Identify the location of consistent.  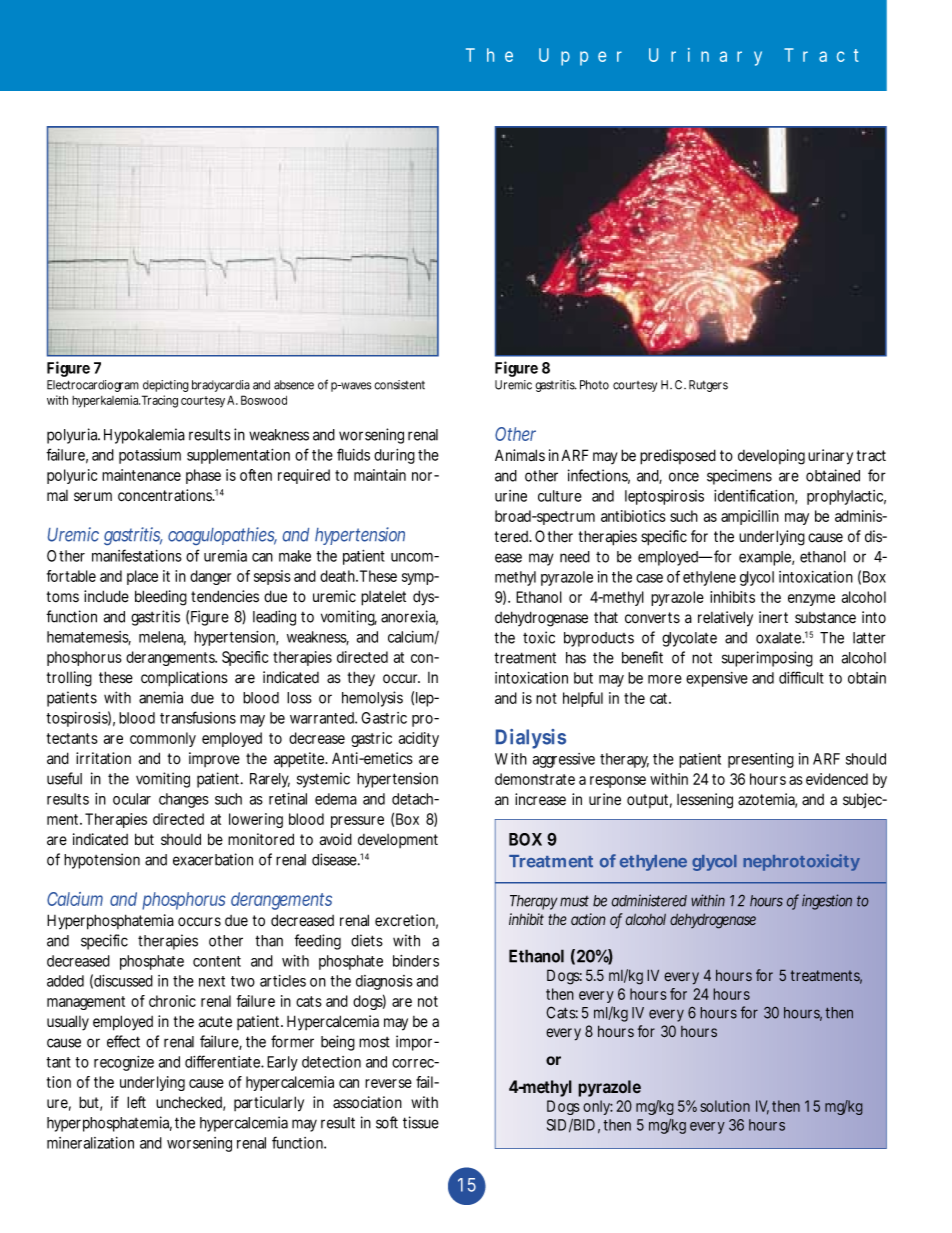
(399, 385).
